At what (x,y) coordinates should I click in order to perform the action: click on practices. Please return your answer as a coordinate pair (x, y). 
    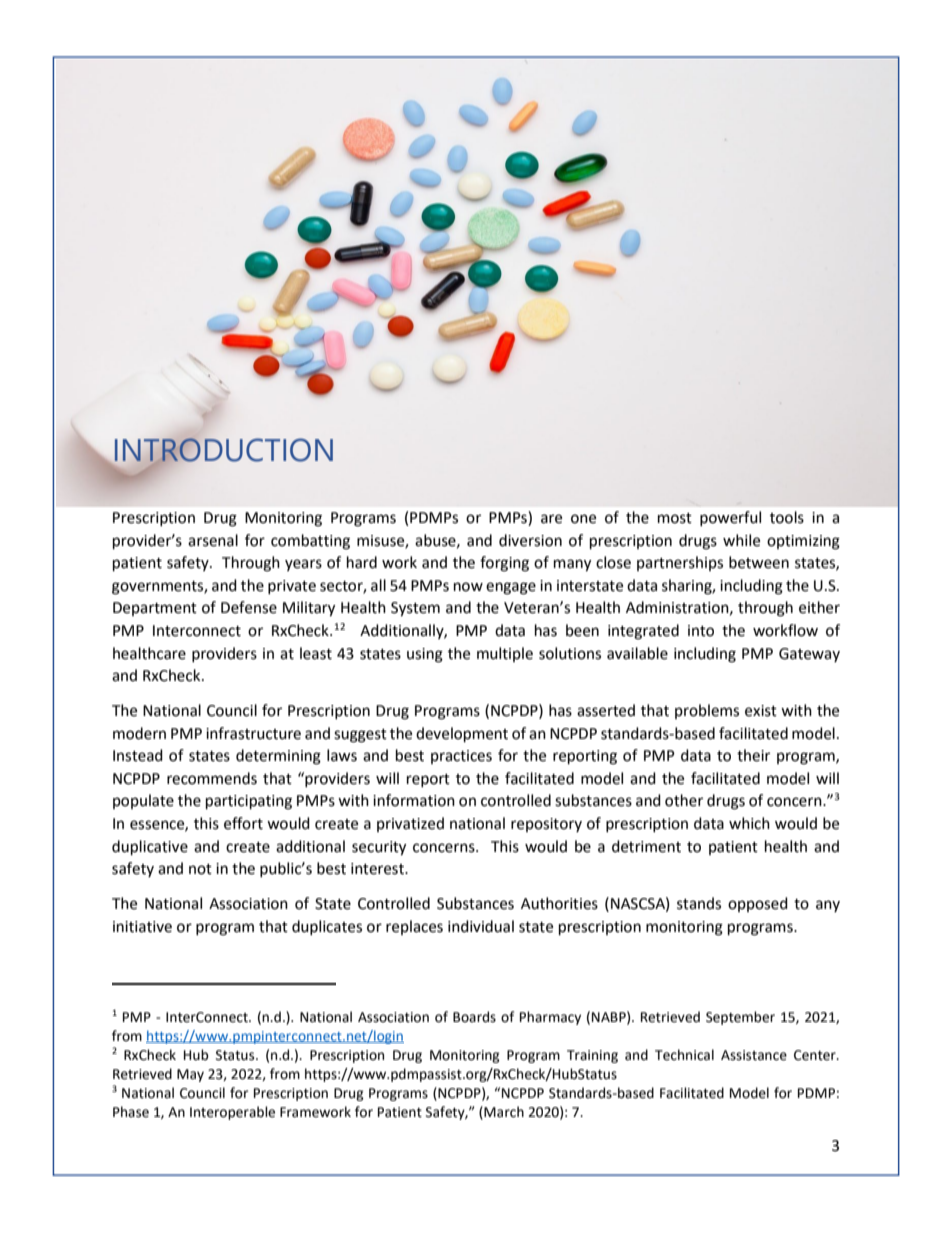
    Looking at the image, I should click on (461, 757).
